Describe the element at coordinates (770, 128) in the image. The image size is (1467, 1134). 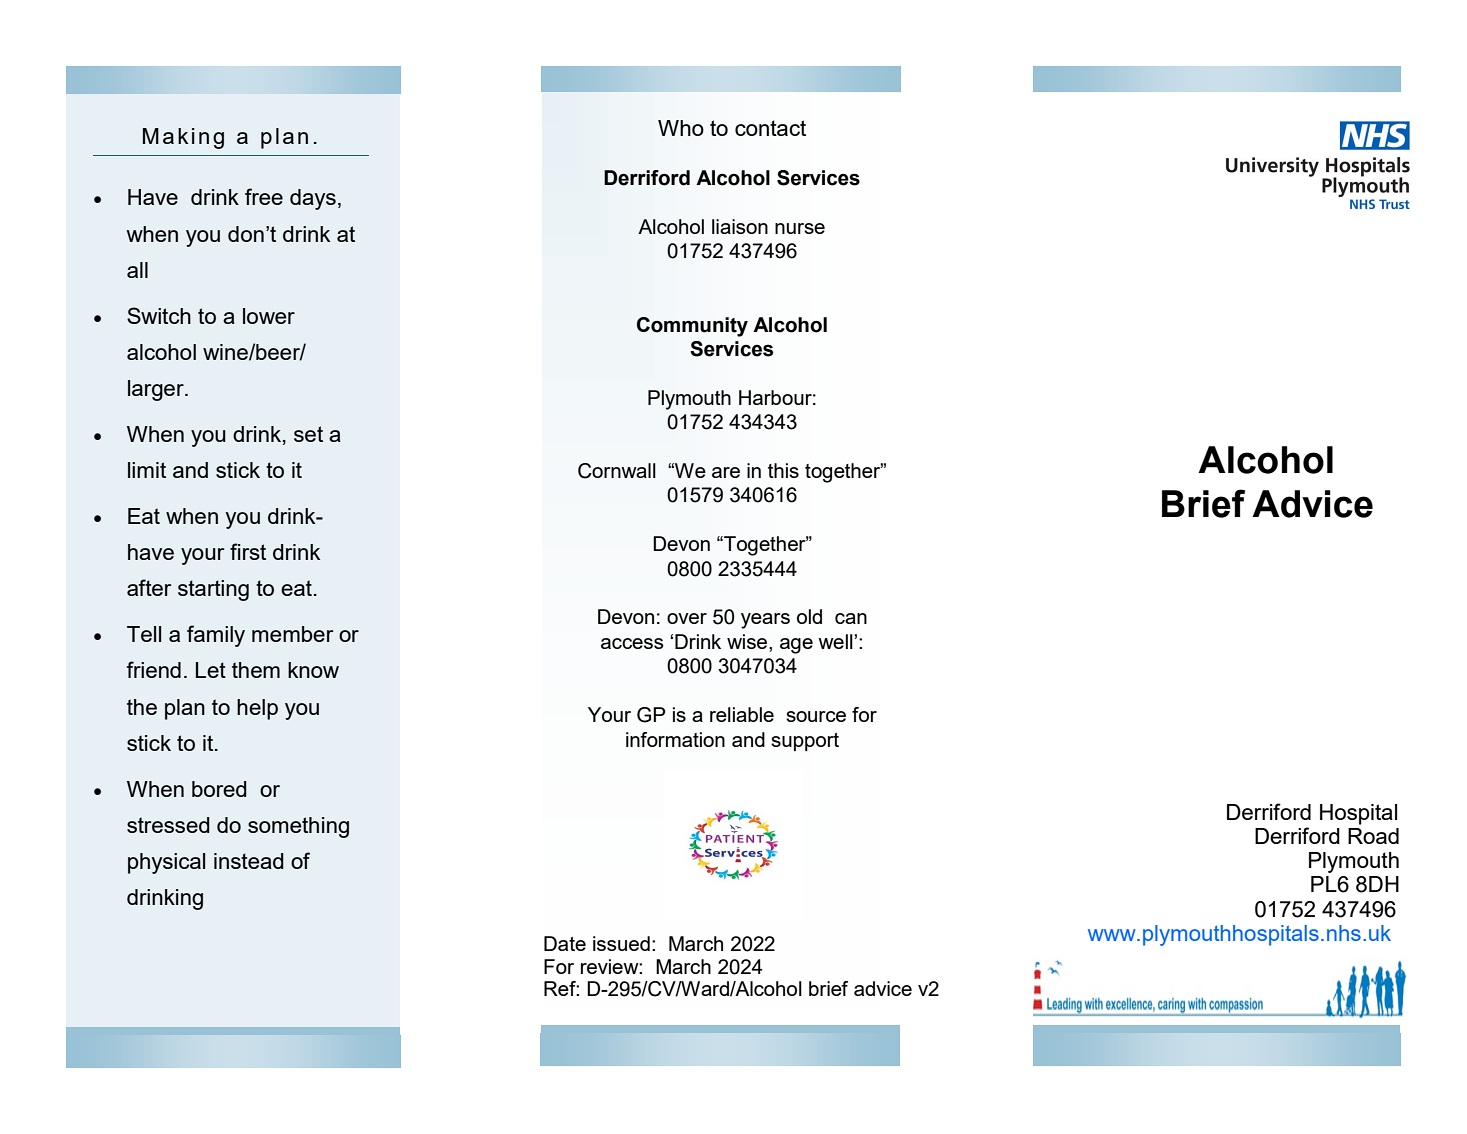
I see `contact` at that location.
